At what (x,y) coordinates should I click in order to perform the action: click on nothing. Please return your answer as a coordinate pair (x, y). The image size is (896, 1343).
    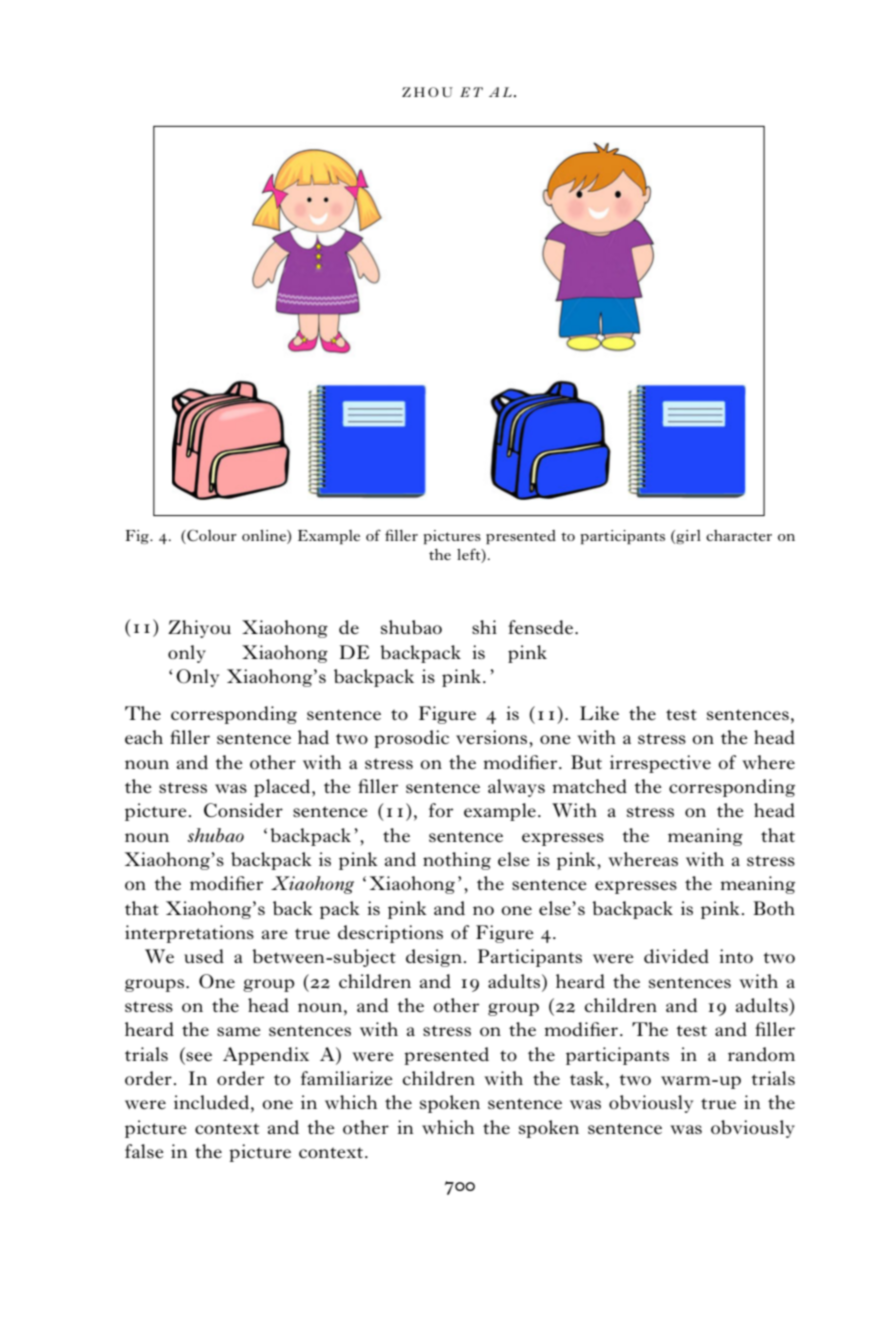
    Looking at the image, I should click on (457, 861).
